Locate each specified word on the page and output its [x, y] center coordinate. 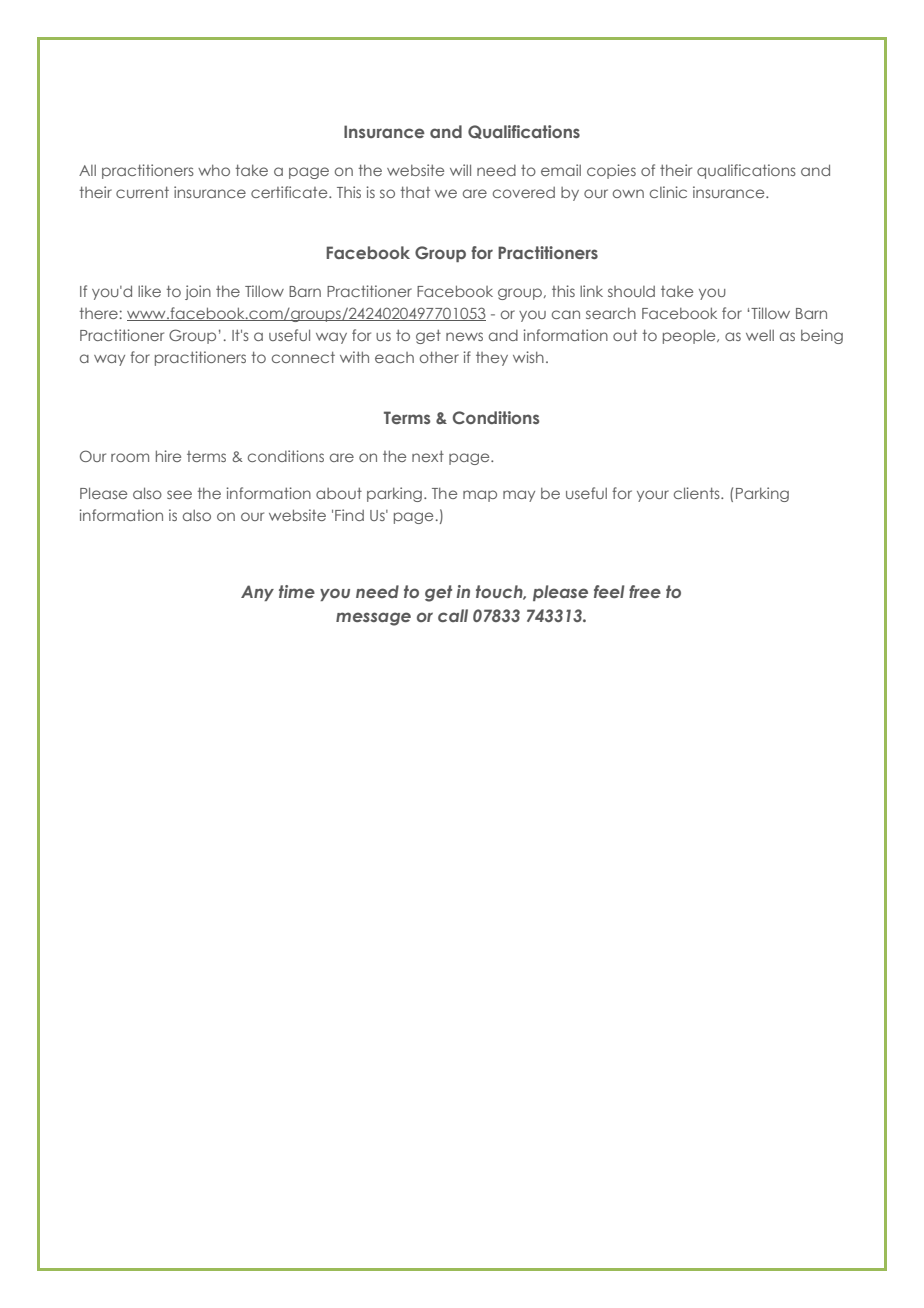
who [214, 170]
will [460, 170]
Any [257, 593]
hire [168, 456]
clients [698, 493]
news [464, 336]
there [99, 313]
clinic [668, 192]
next [428, 456]
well [760, 335]
